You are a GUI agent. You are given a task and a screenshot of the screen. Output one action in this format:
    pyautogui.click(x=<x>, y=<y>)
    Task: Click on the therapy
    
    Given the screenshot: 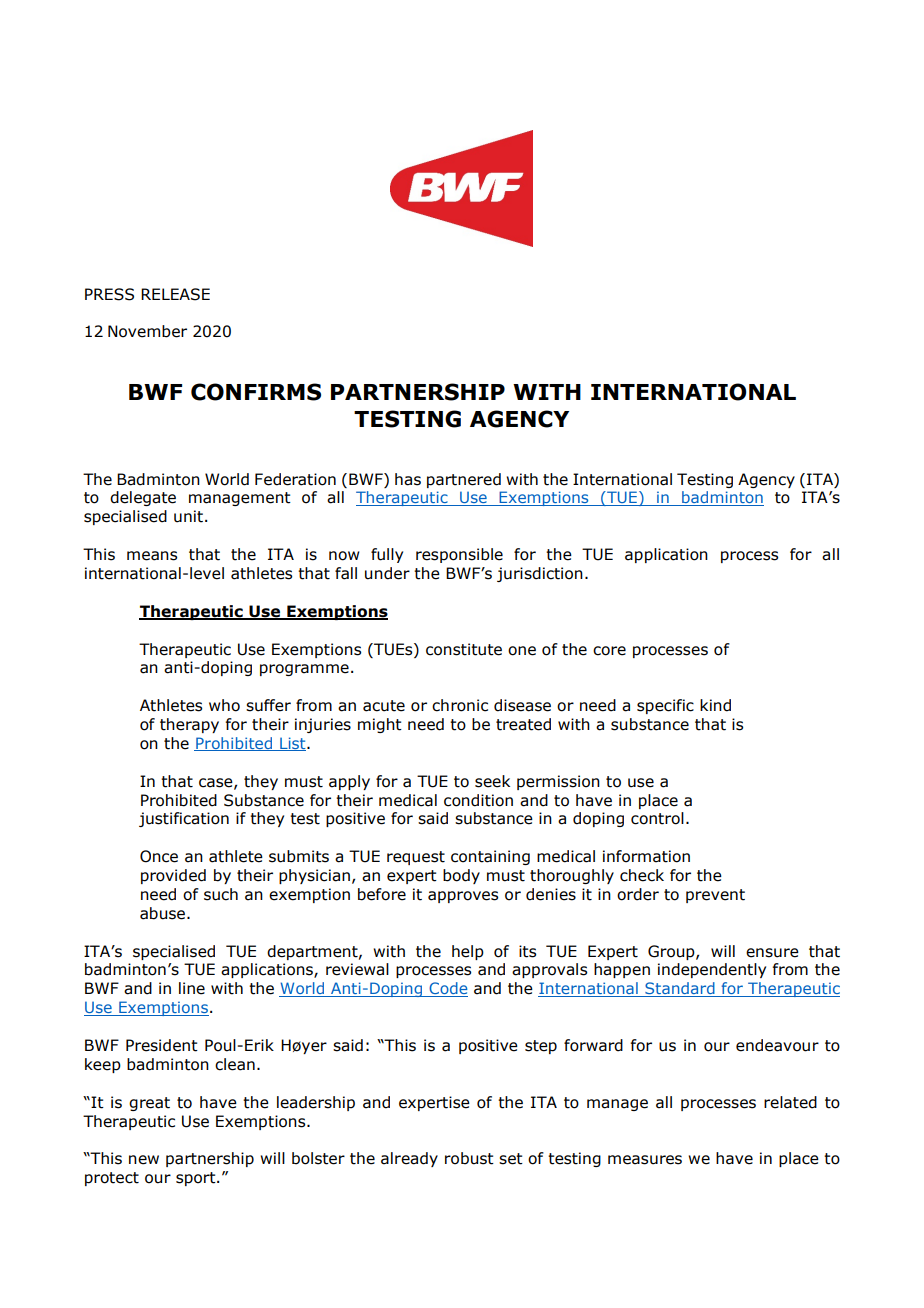 What is the action you would take?
    pyautogui.click(x=189, y=725)
